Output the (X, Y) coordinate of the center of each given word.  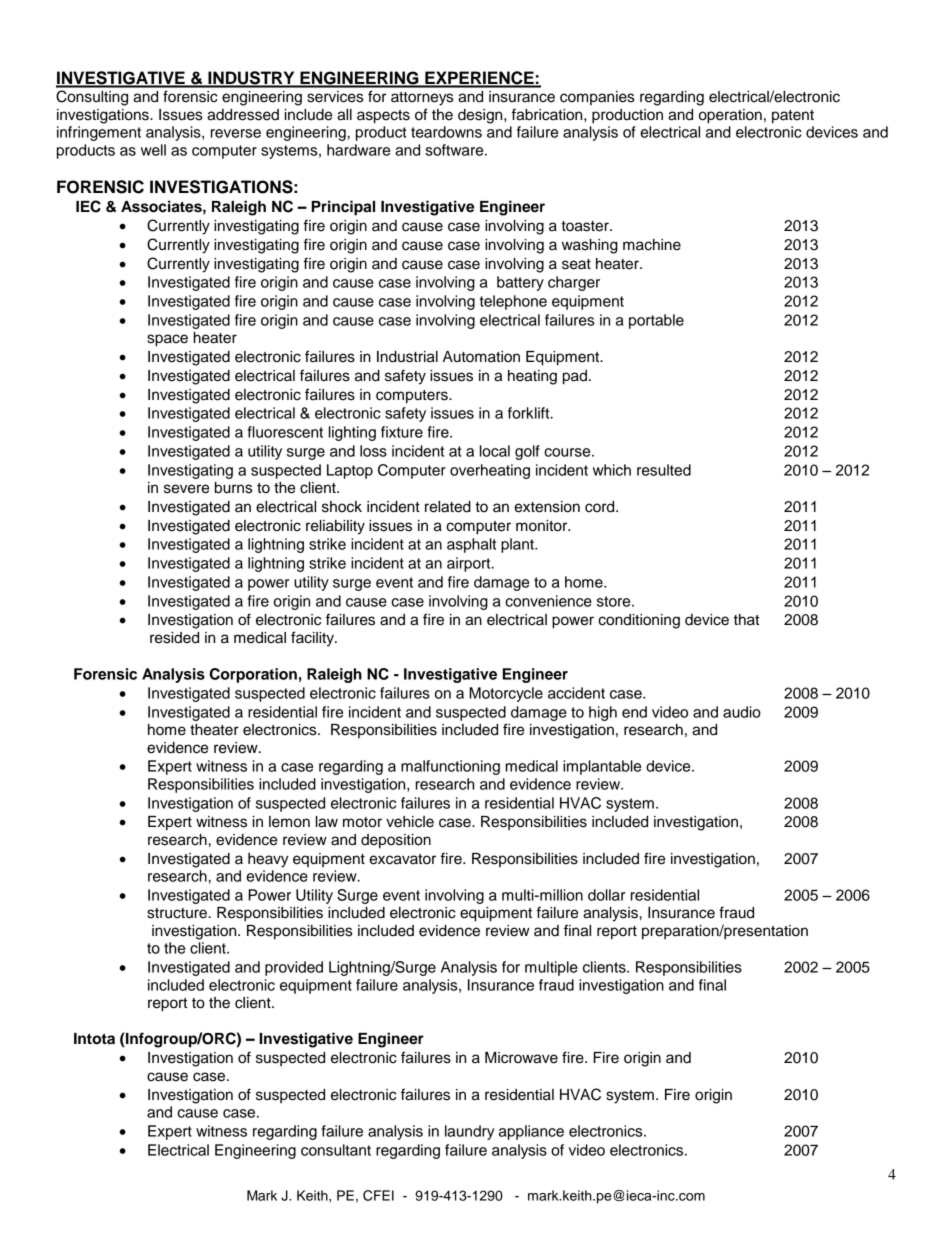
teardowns (446, 132)
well (153, 150)
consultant (336, 1150)
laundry (469, 1132)
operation (730, 116)
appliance (531, 1132)
